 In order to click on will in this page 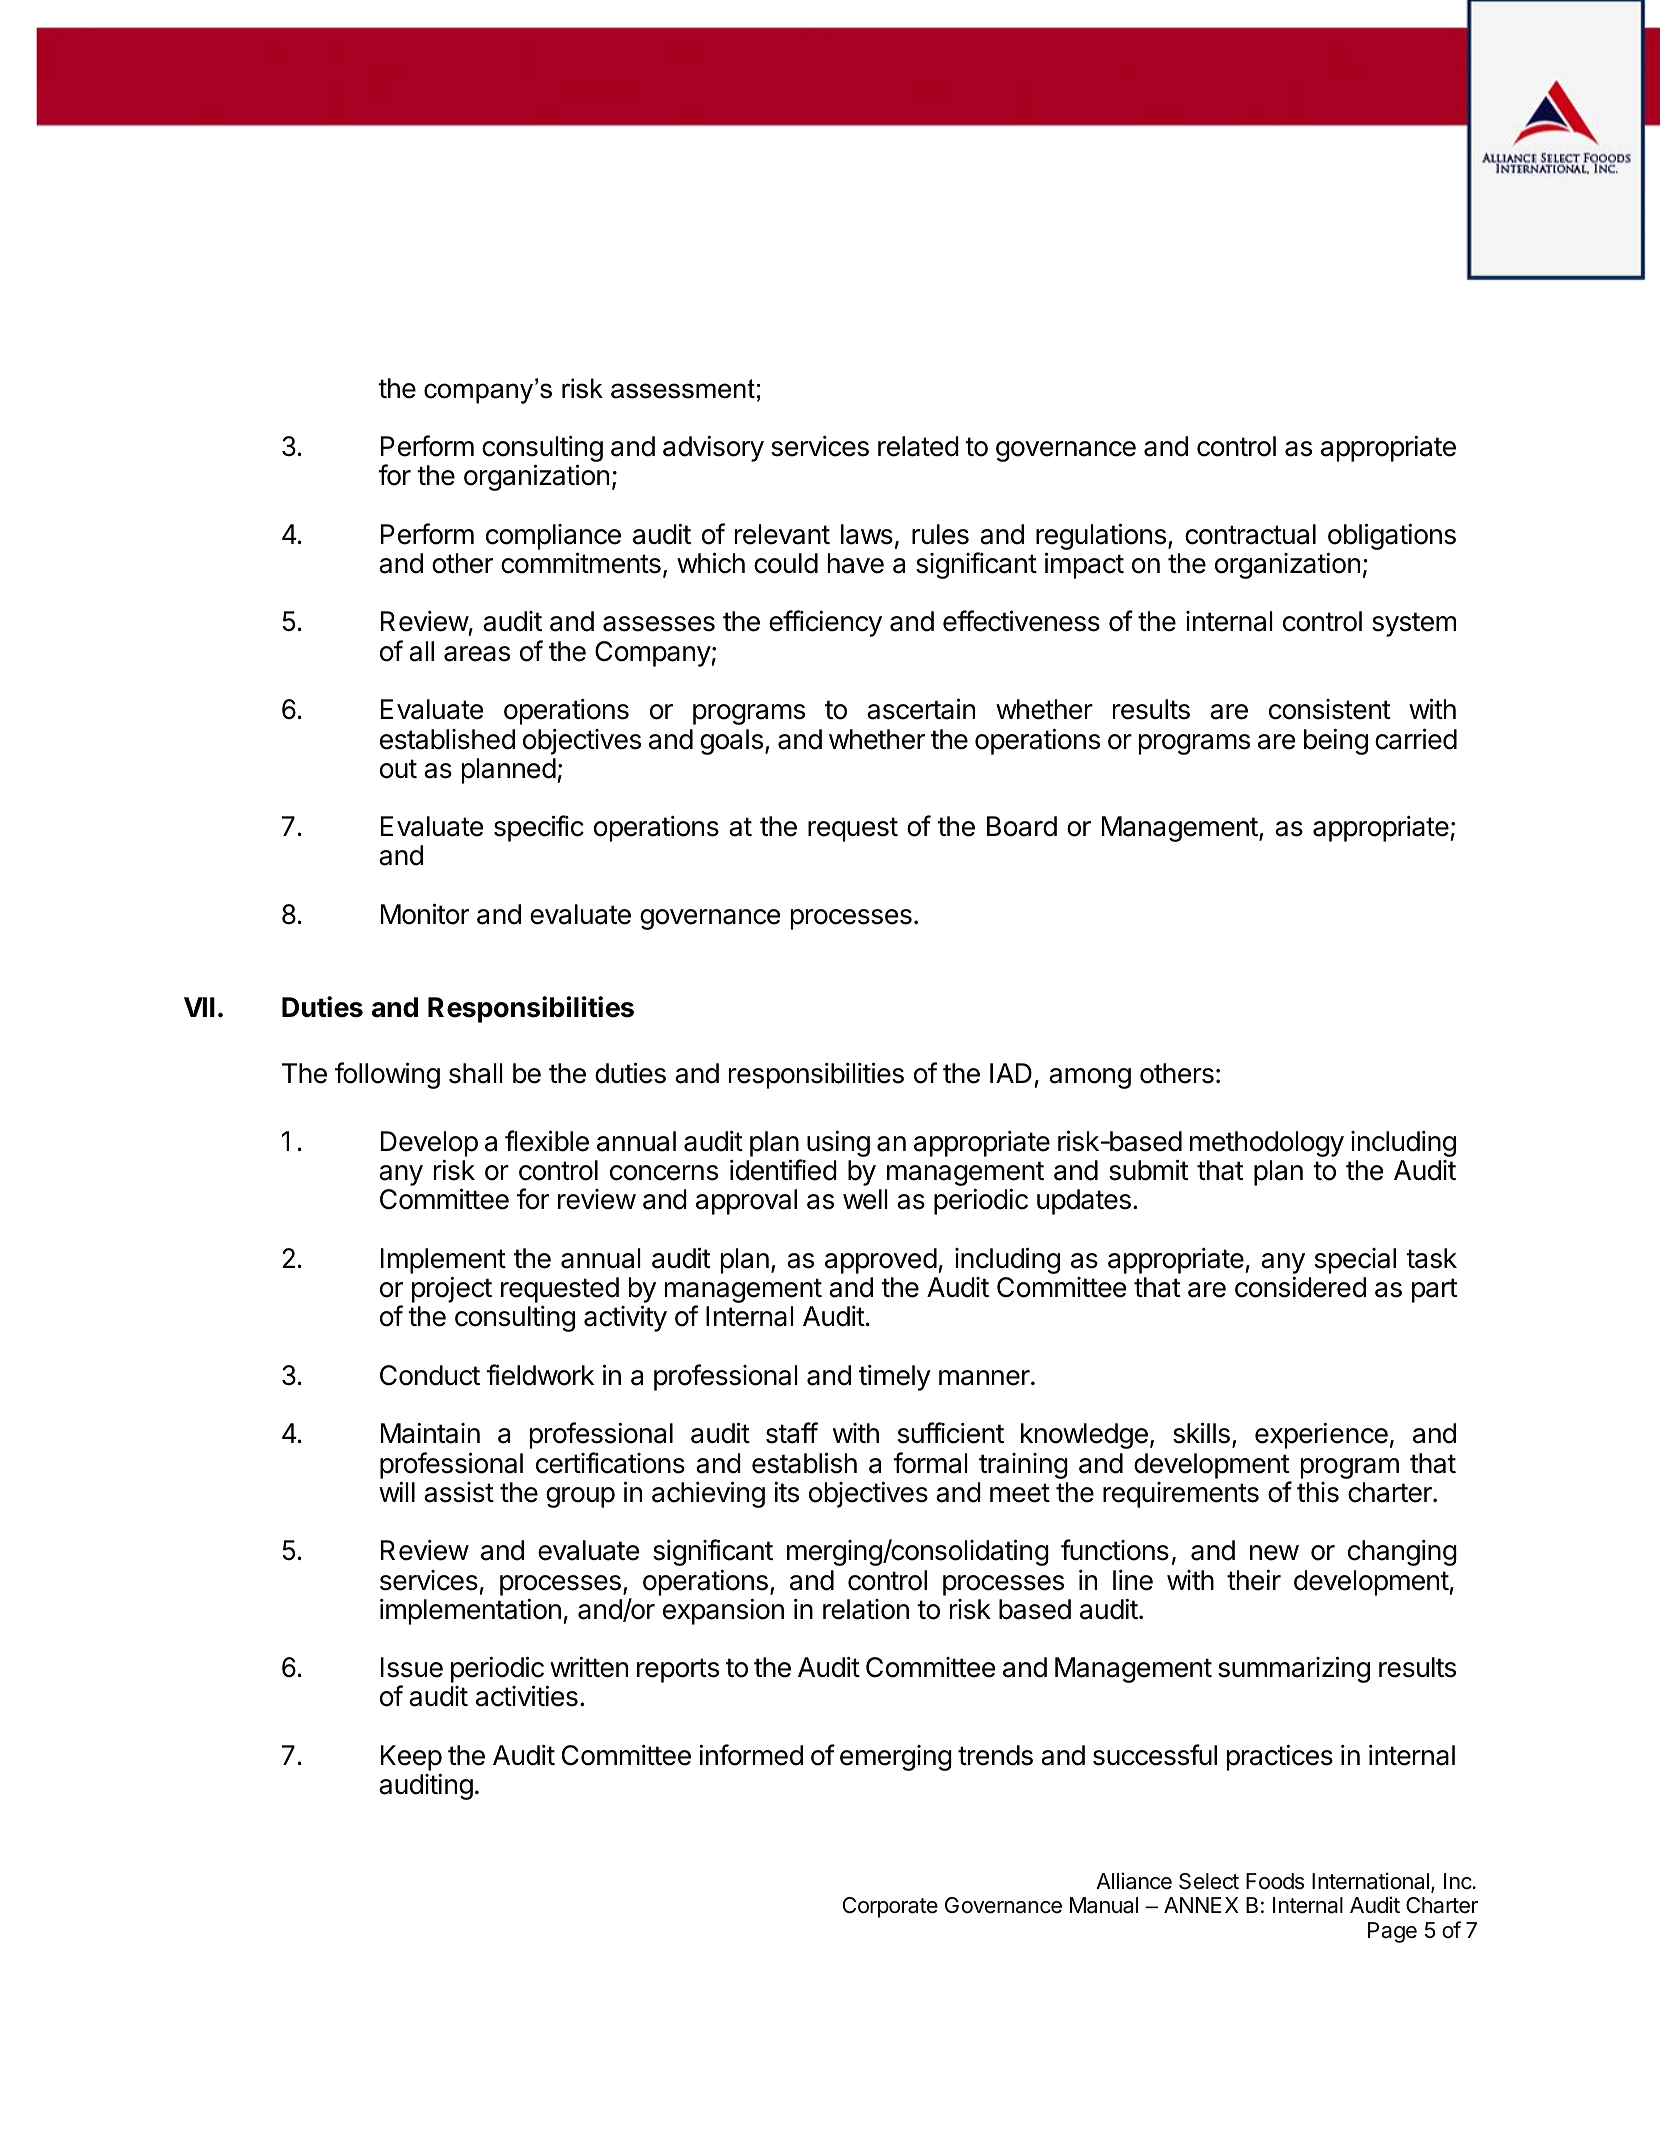, I will do `click(397, 1491)`.
